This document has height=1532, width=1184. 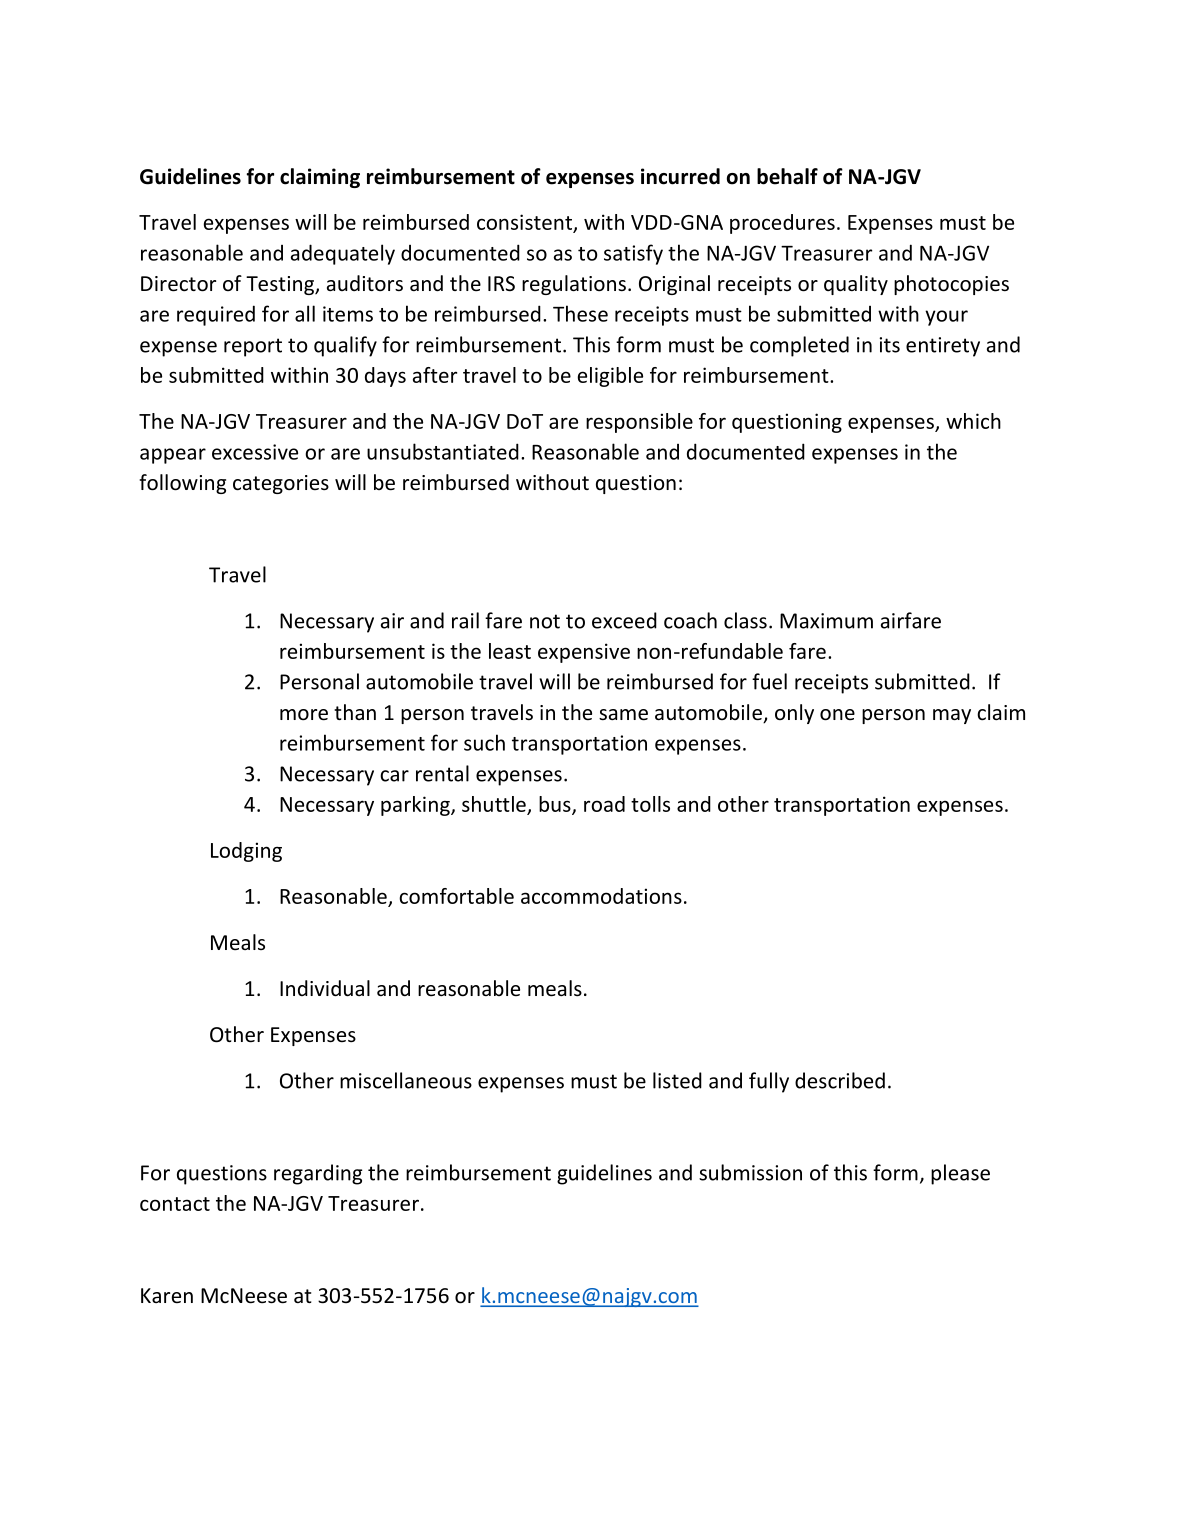 I want to click on same, so click(x=623, y=715).
